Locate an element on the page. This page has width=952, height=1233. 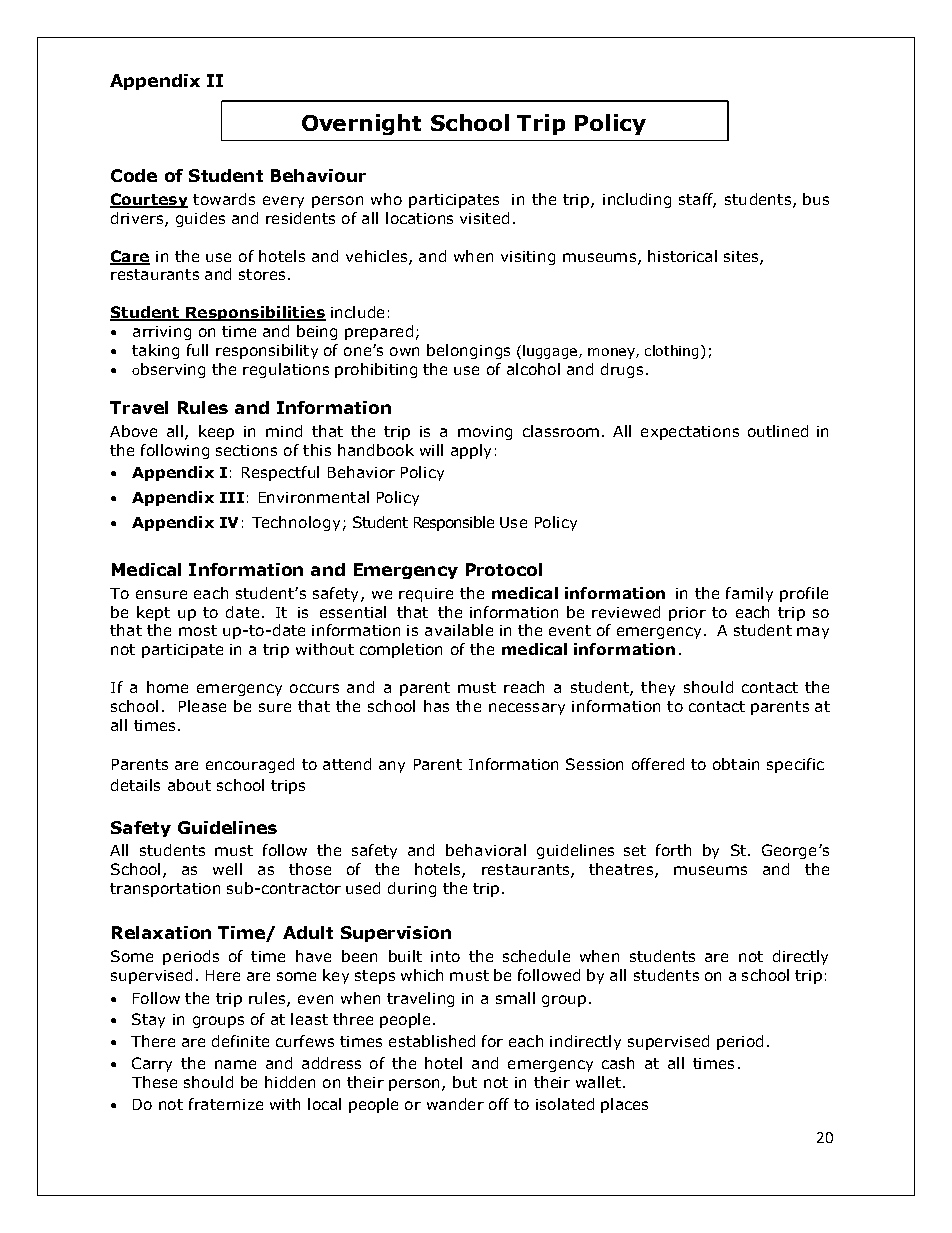
clothing is located at coordinates (671, 352).
